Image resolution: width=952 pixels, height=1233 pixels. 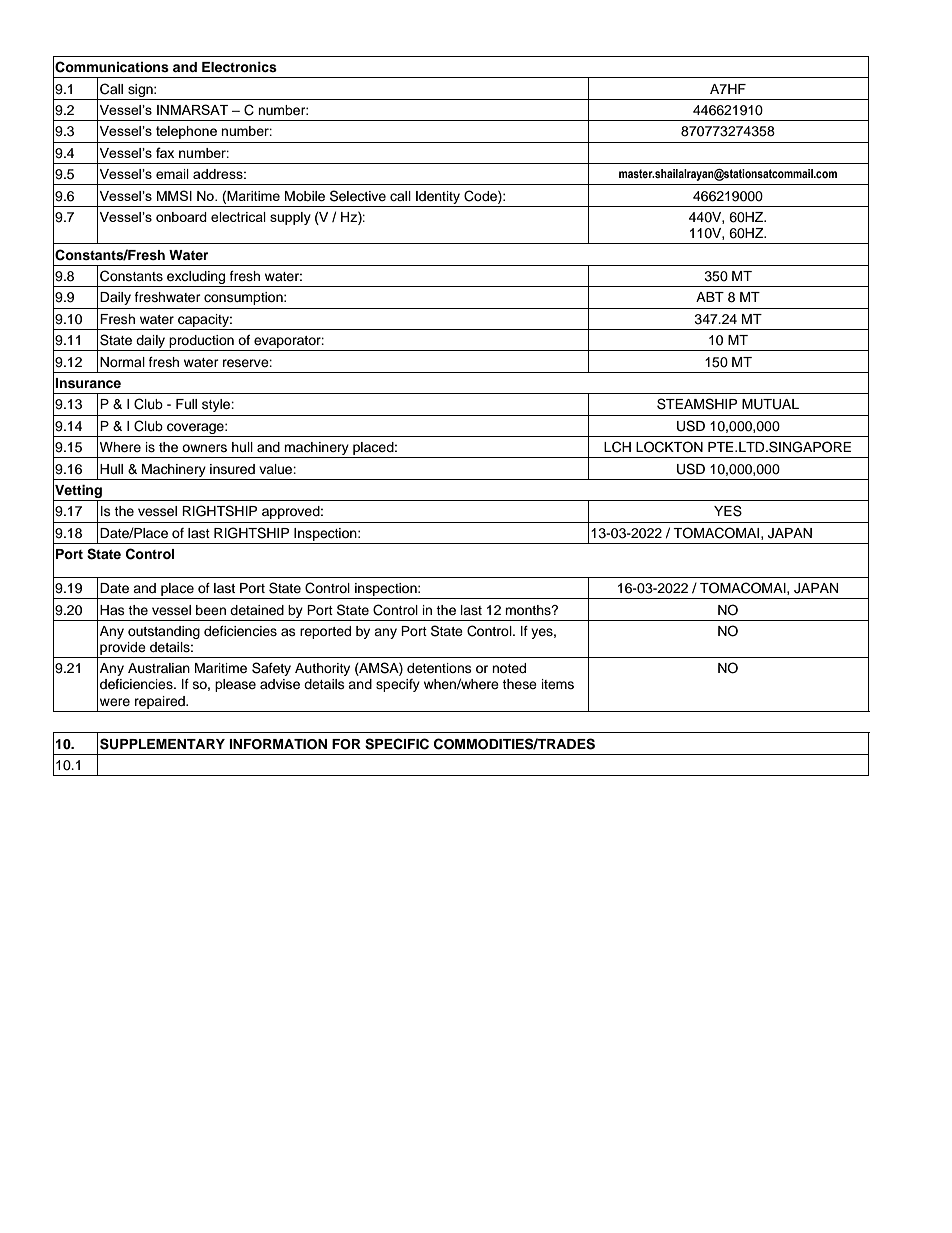 I want to click on STEAMSHIP, so click(x=697, y=404).
